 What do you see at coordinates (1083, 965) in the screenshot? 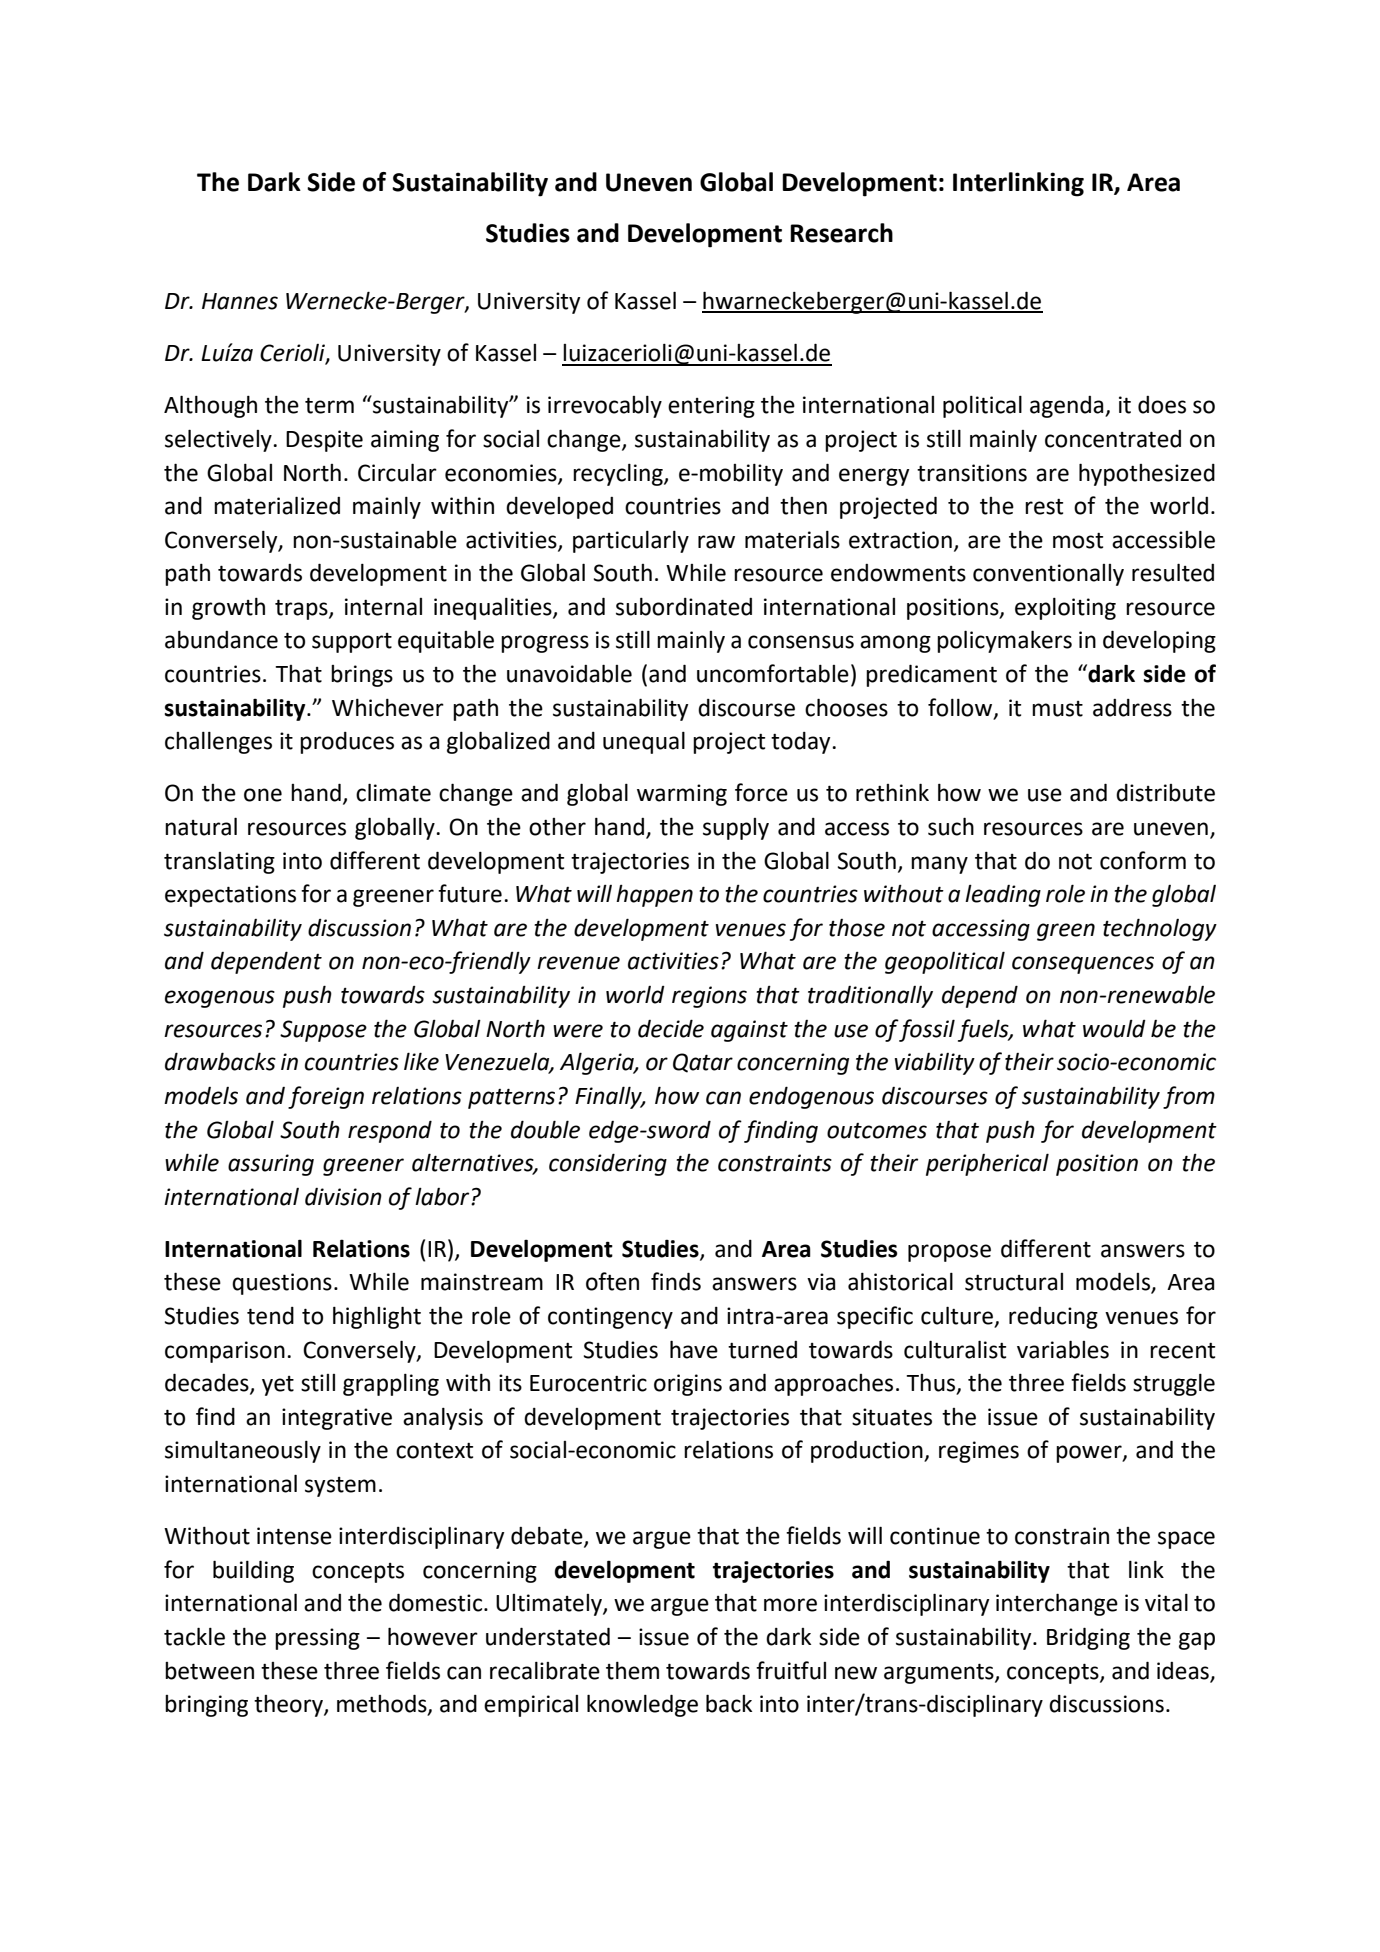
I see `consequences` at bounding box center [1083, 965].
